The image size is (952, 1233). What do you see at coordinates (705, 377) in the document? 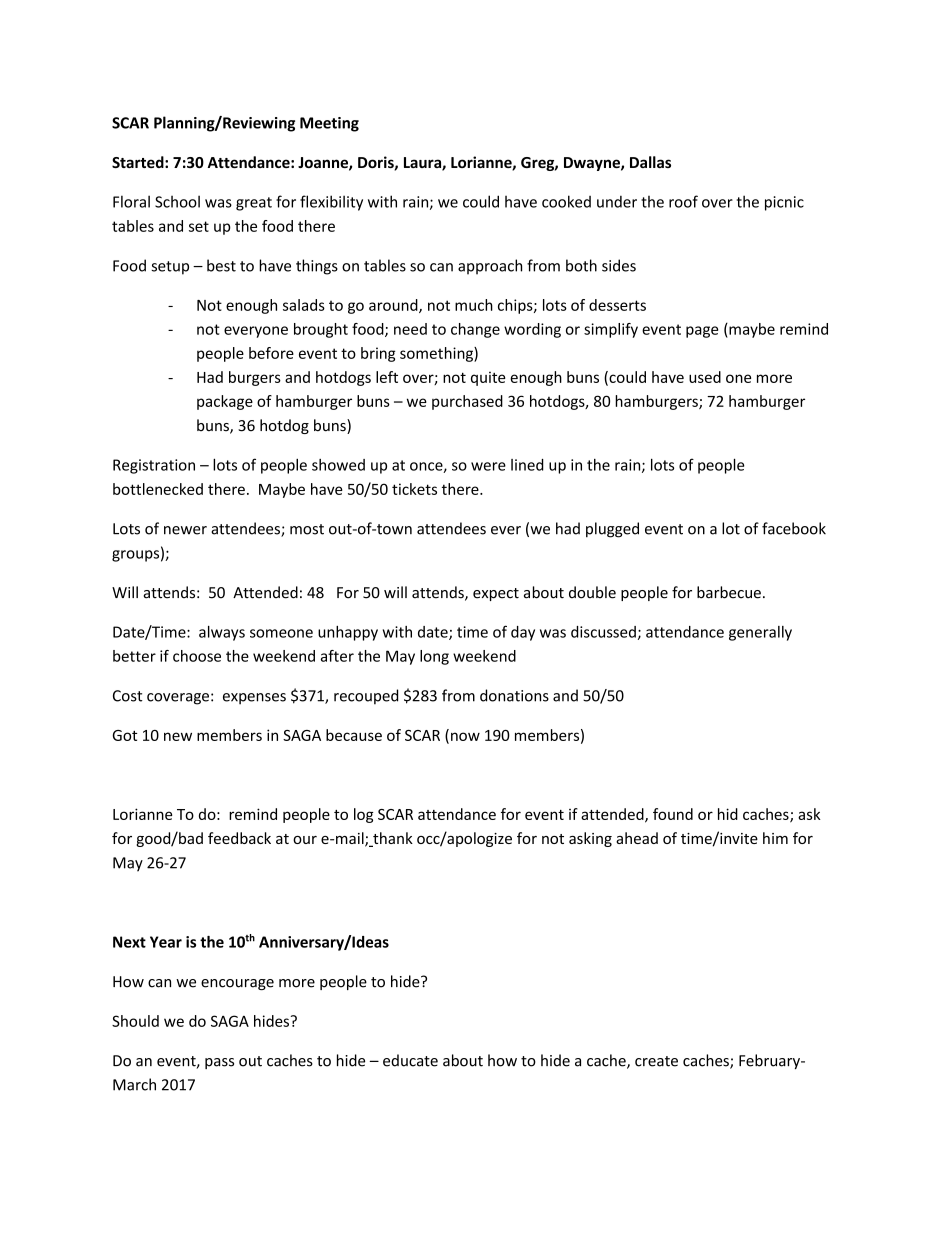
I see `used` at bounding box center [705, 377].
